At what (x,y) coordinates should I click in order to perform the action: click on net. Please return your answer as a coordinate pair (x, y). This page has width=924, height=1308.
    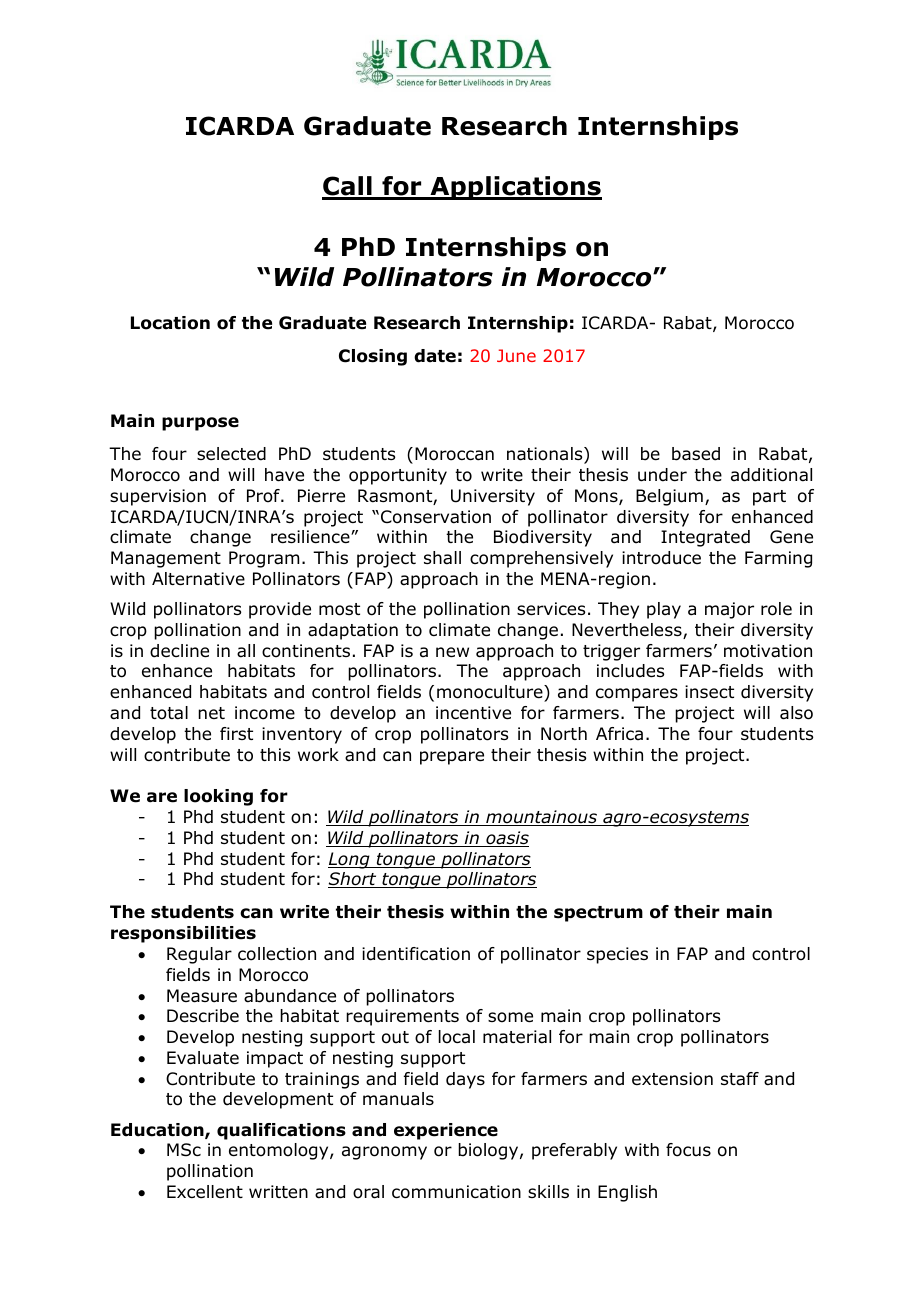
    Looking at the image, I should click on (211, 713).
